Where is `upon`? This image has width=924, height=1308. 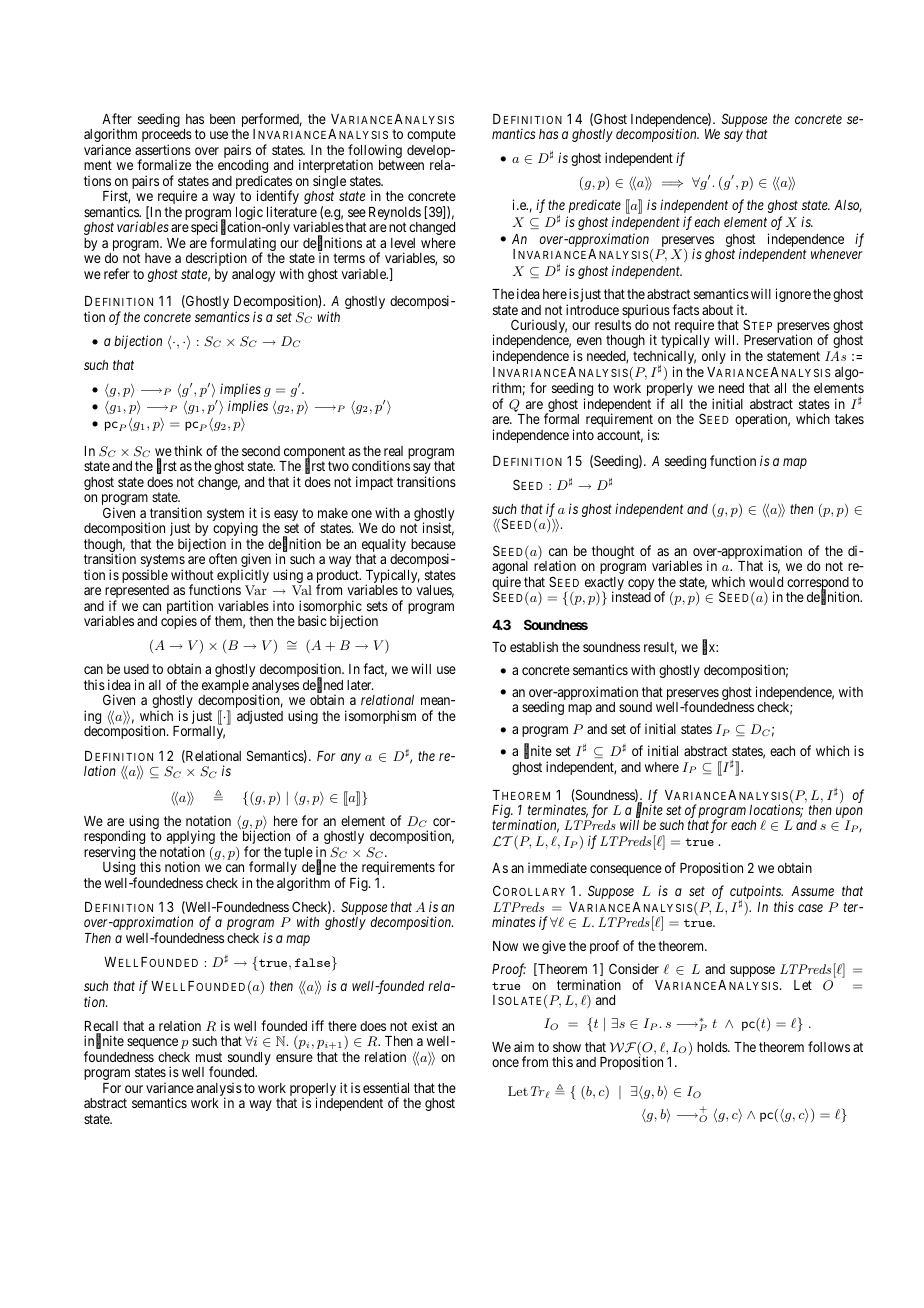
upon is located at coordinates (849, 814).
